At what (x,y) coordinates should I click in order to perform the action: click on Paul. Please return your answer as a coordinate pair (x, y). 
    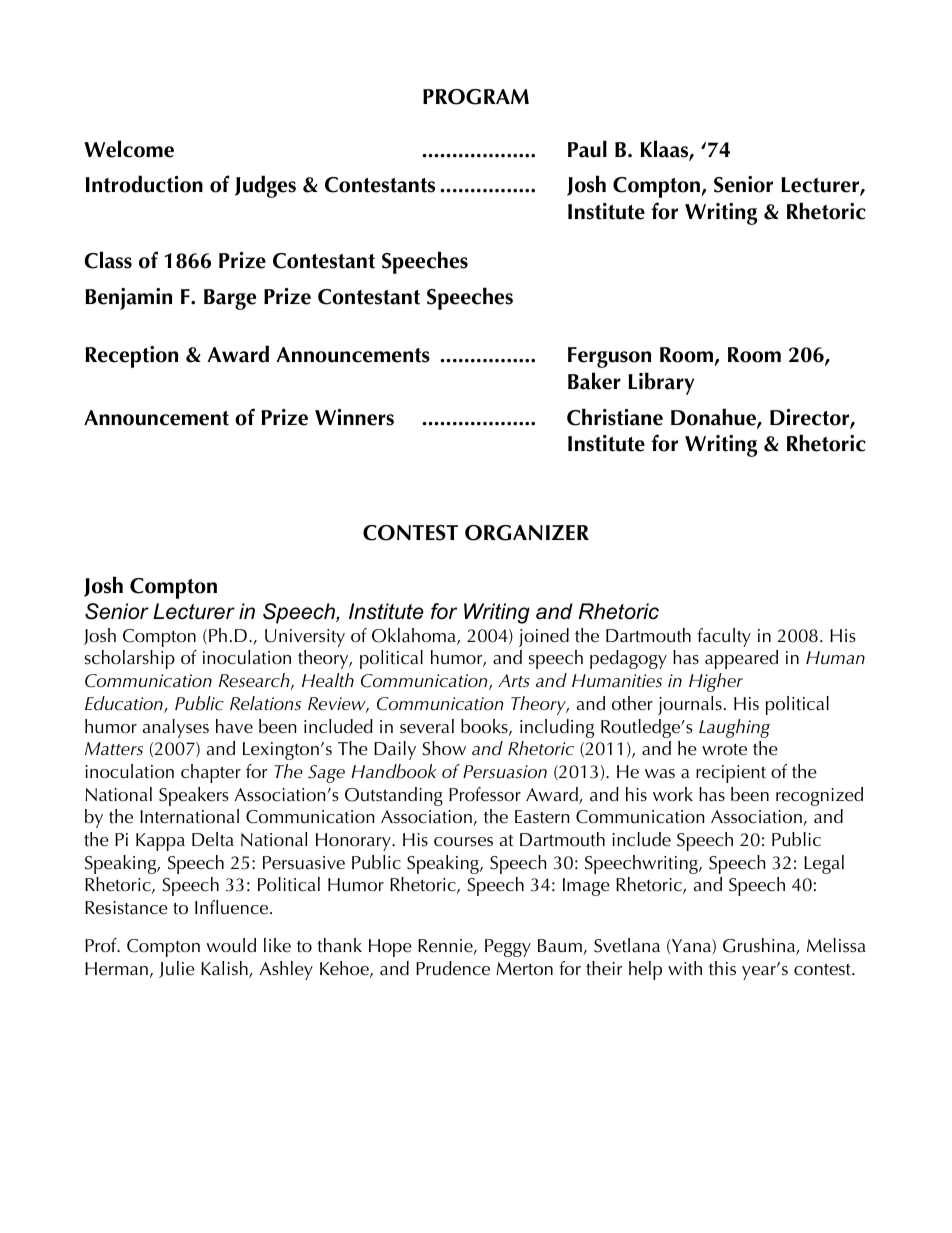
    Looking at the image, I should click on (587, 149).
